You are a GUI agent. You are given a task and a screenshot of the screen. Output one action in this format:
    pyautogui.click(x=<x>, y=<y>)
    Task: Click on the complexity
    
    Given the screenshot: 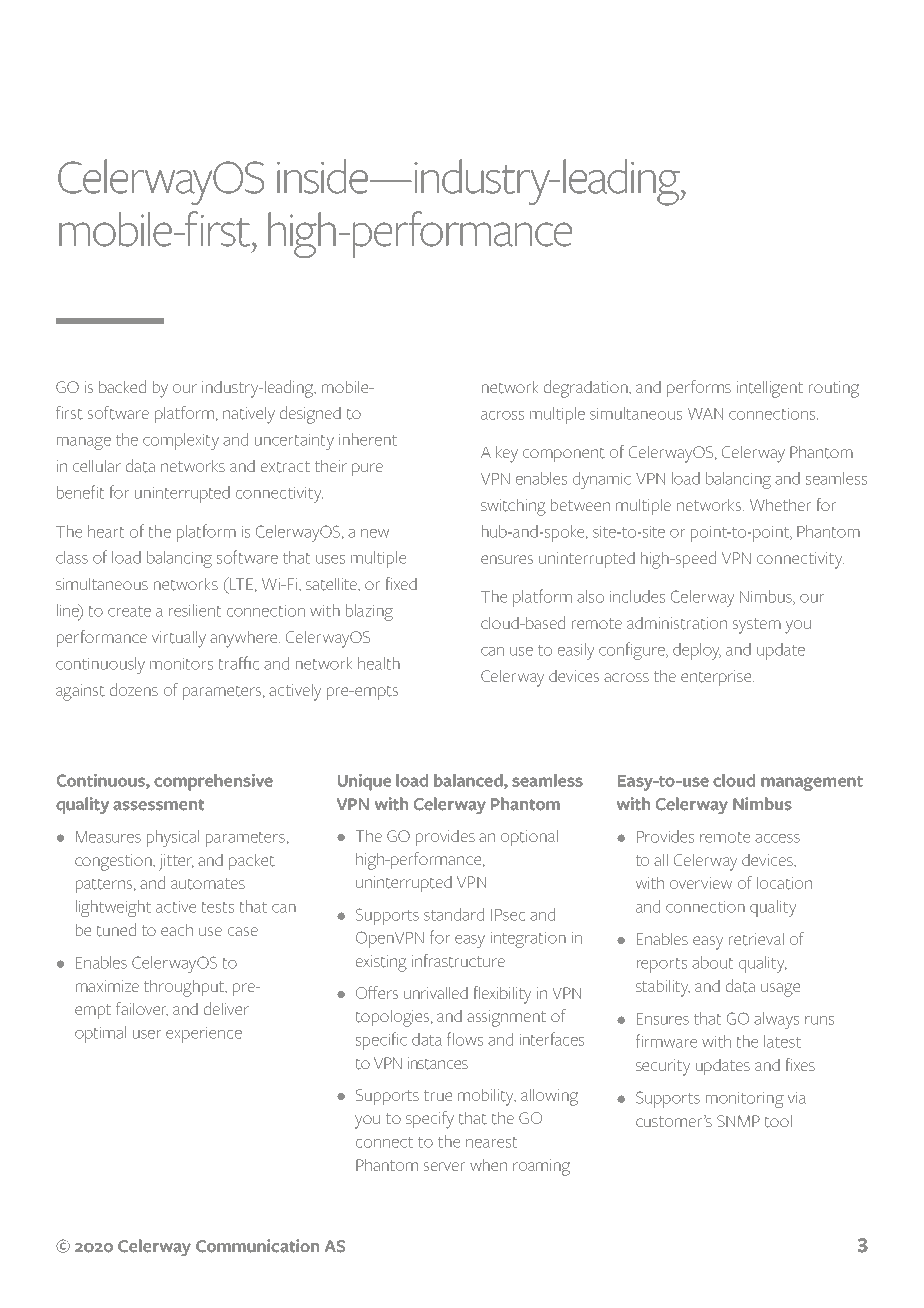 What is the action you would take?
    pyautogui.click(x=181, y=441)
